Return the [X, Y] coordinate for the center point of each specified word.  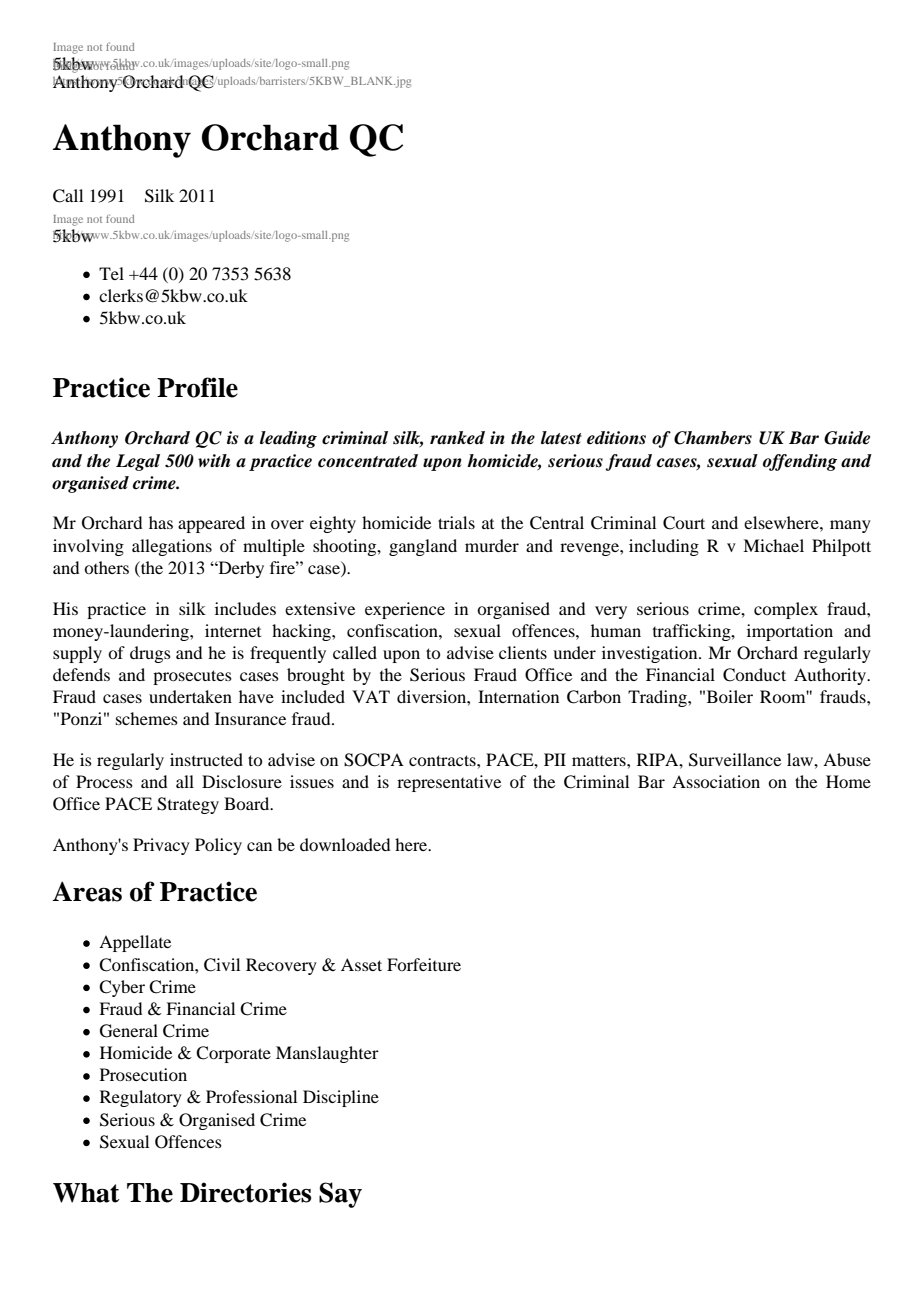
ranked [457, 438]
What [86, 1193]
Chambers [713, 438]
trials [456, 522]
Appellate [135, 943]
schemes [147, 718]
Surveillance [735, 760]
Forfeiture [424, 964]
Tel [111, 273]
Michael [773, 545]
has [161, 522]
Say [340, 1195]
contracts [443, 760]
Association [716, 781]
